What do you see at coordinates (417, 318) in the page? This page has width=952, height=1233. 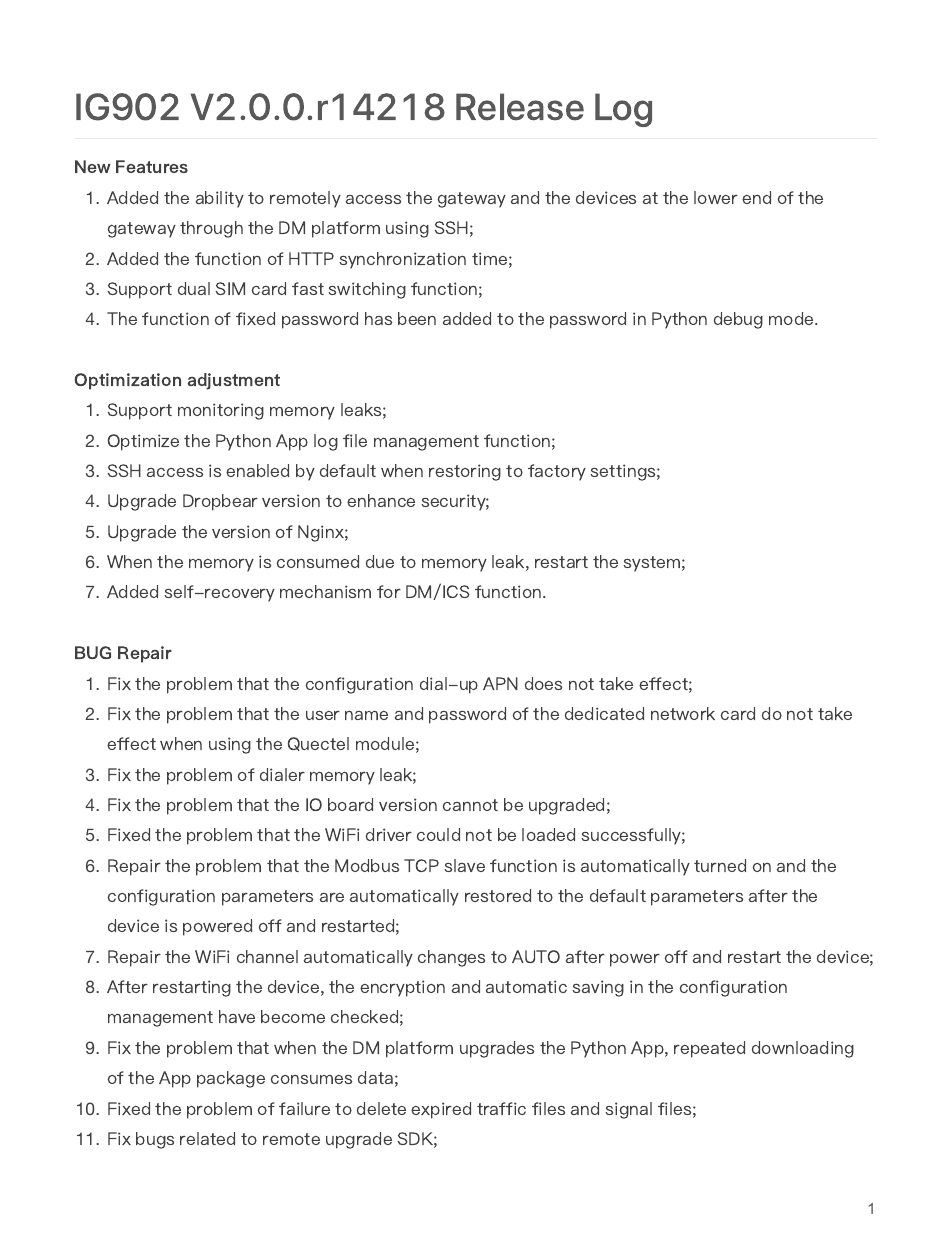 I see `been` at bounding box center [417, 318].
